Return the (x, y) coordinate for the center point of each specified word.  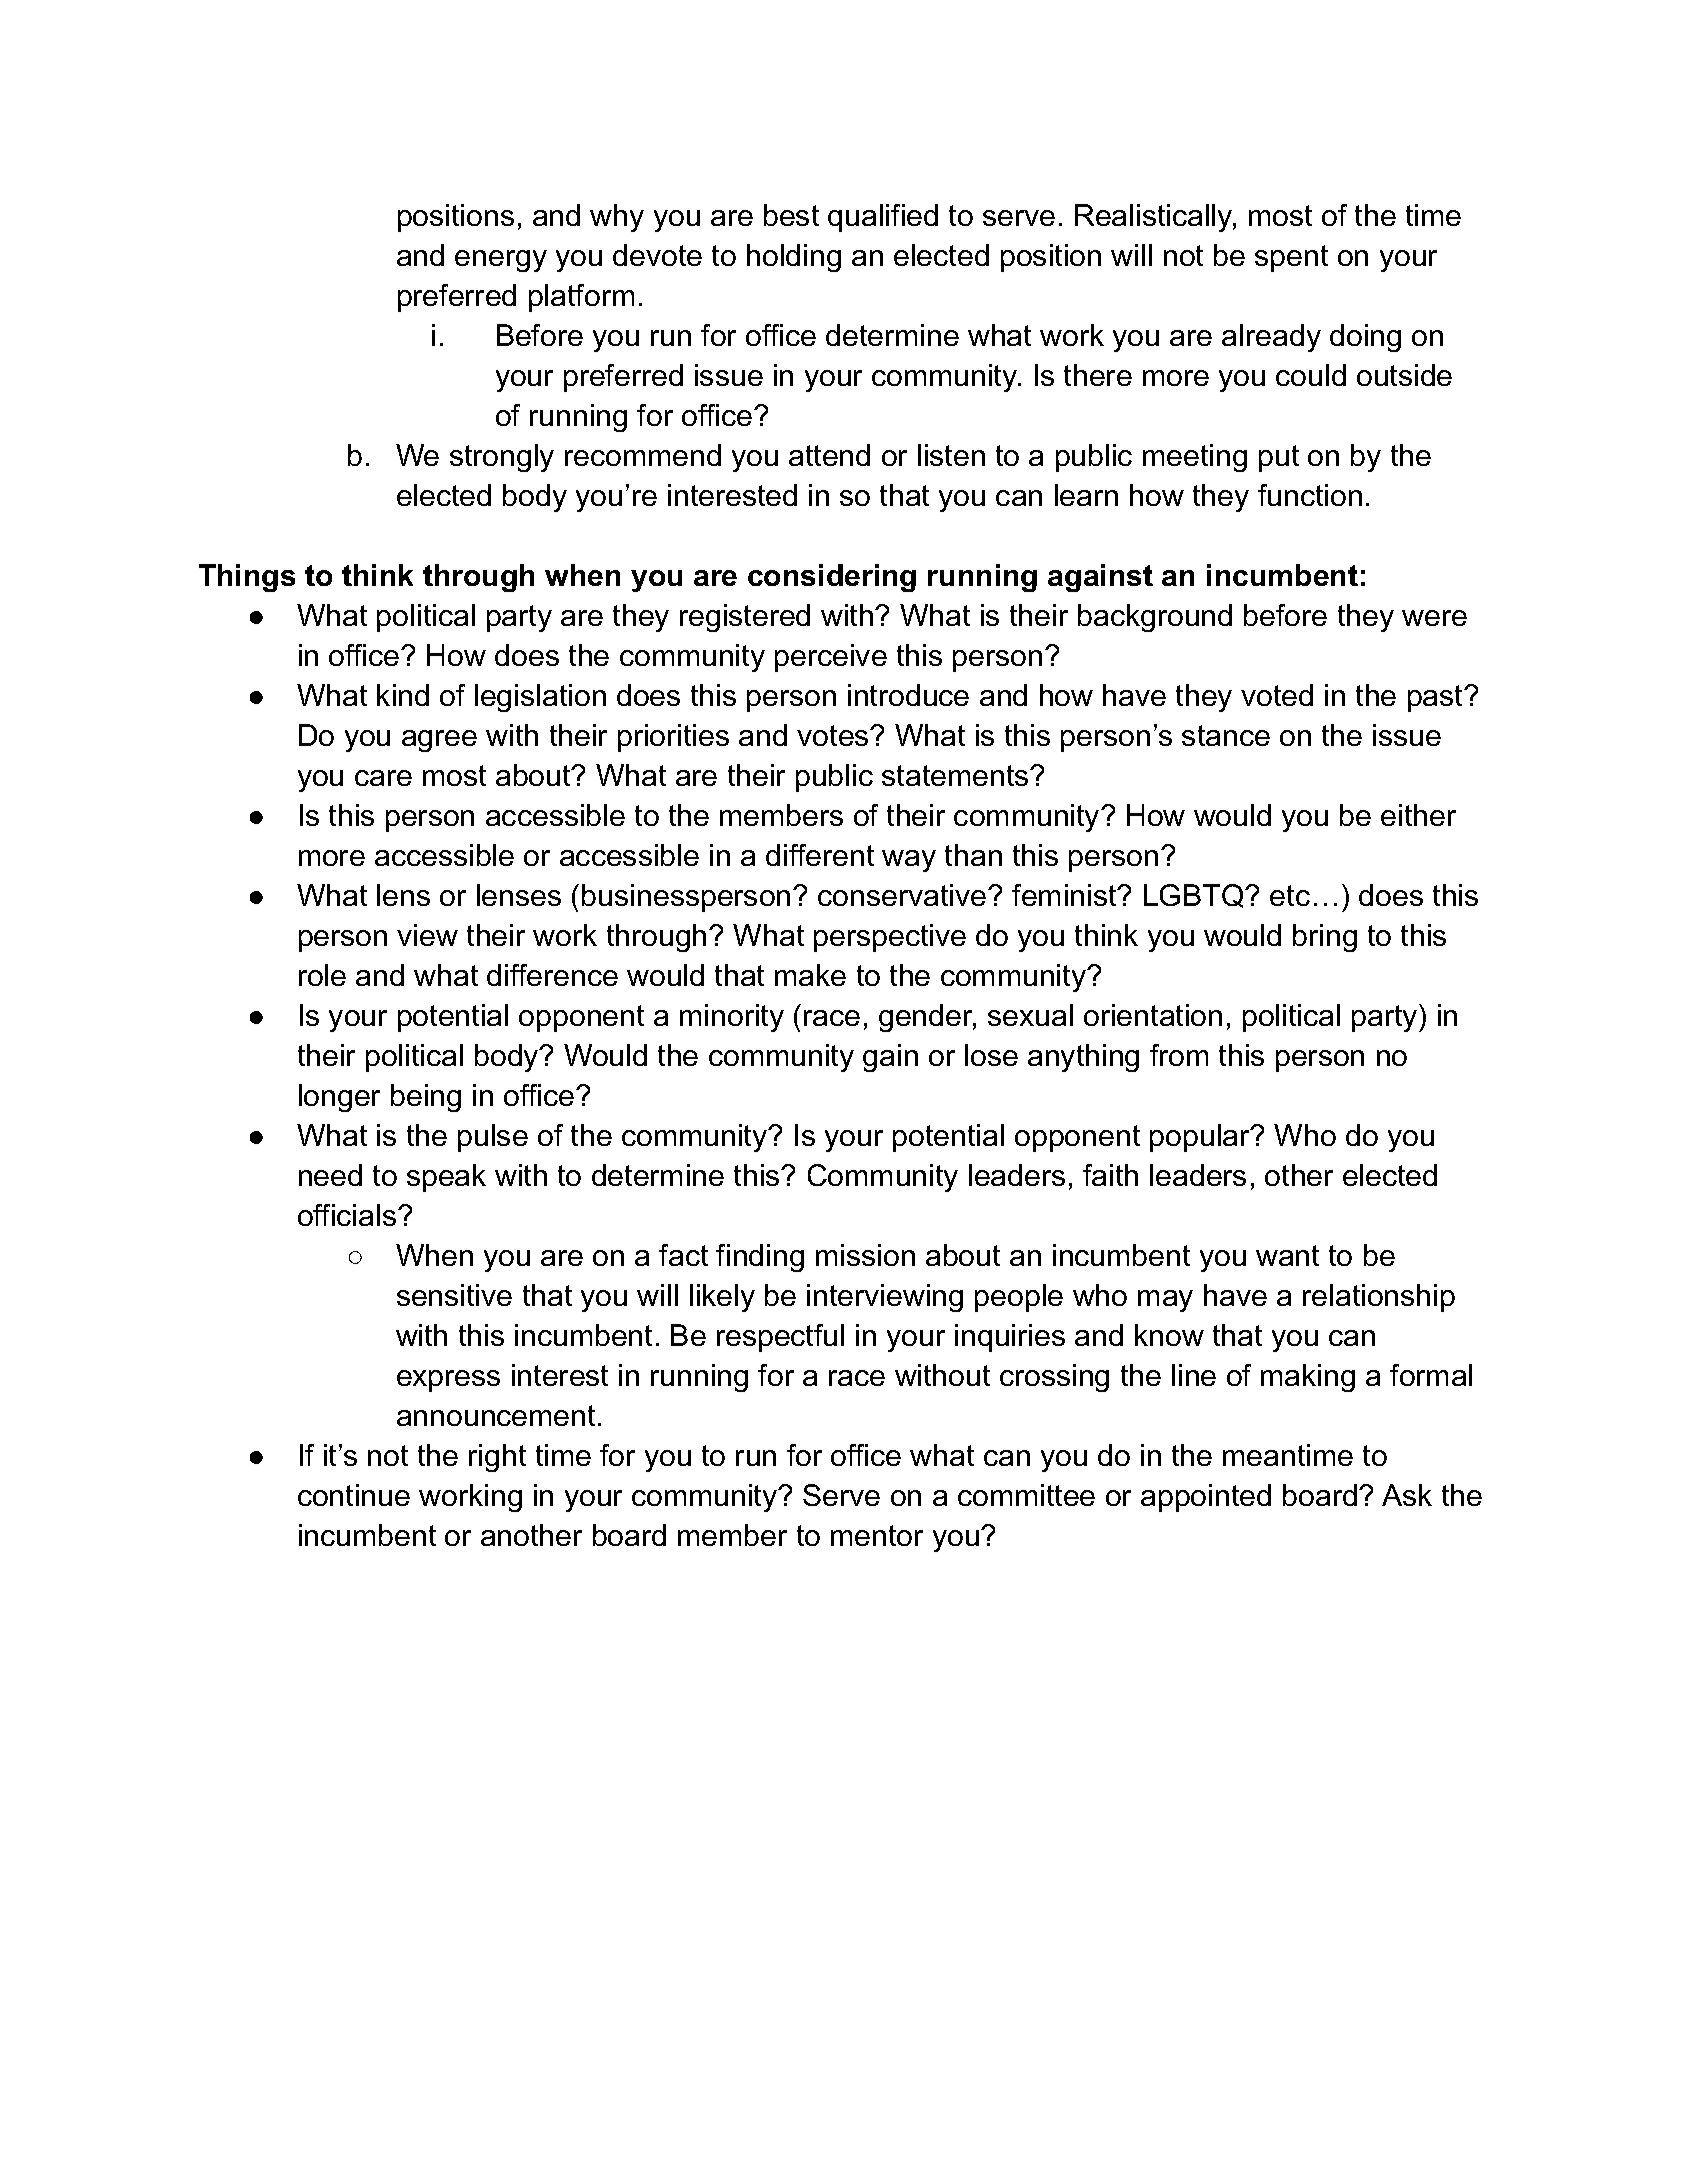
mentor (877, 1535)
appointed (1206, 1498)
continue (354, 1495)
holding (794, 258)
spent (1291, 258)
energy (501, 261)
